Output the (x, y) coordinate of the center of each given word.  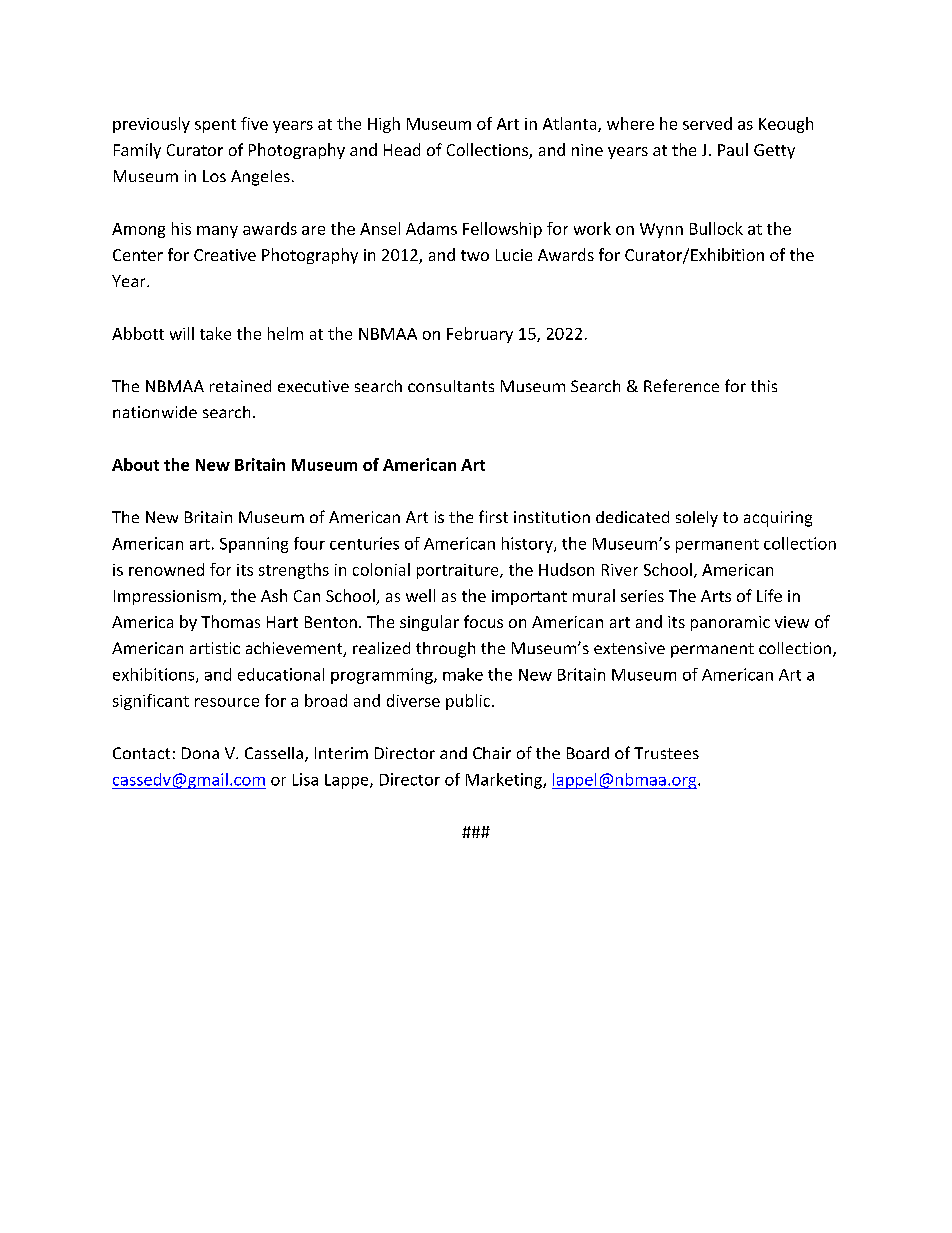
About (135, 464)
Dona (200, 753)
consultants (451, 386)
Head (402, 149)
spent (215, 126)
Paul (733, 149)
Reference (681, 385)
